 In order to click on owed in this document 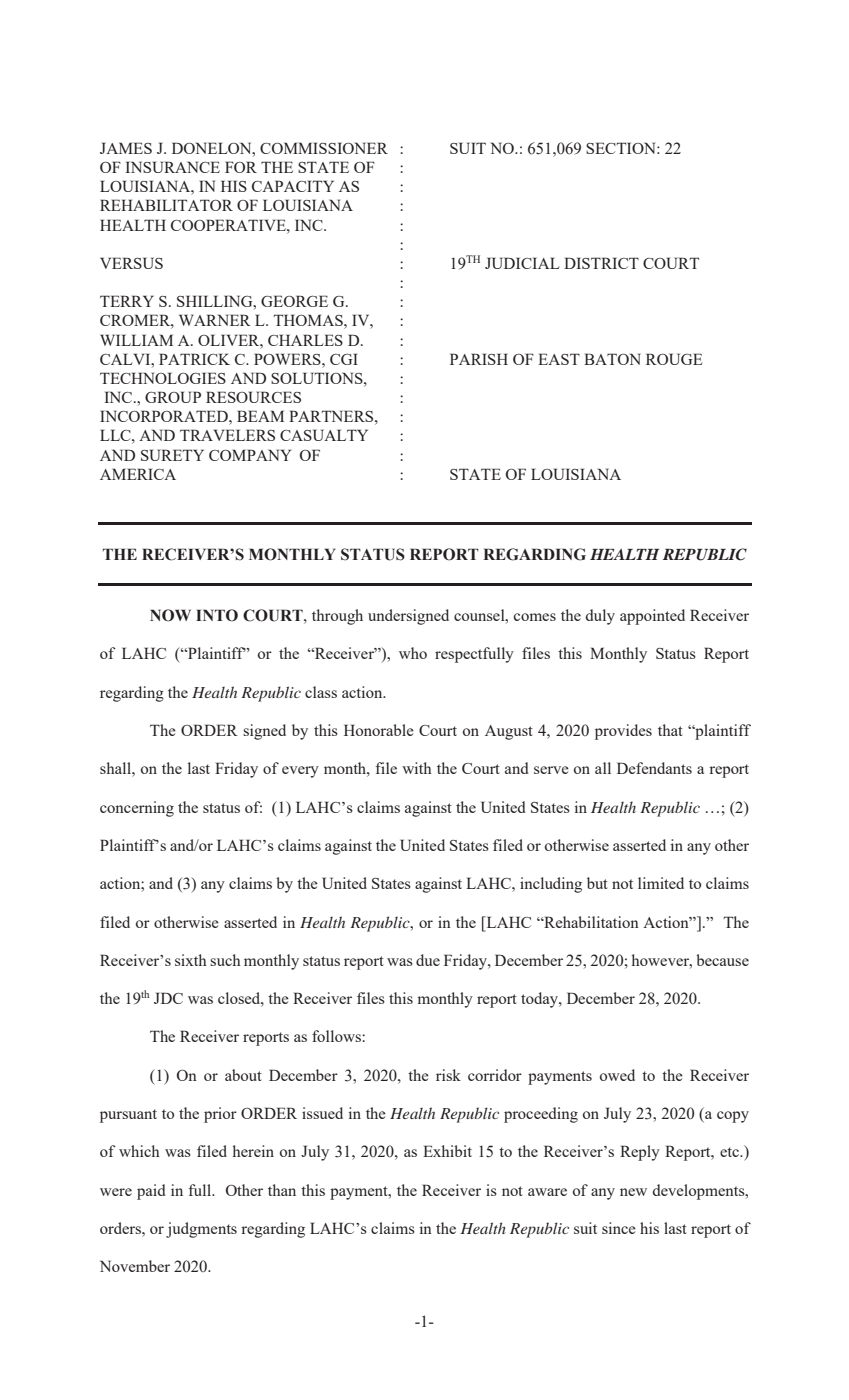, I will do `click(617, 1075)`.
